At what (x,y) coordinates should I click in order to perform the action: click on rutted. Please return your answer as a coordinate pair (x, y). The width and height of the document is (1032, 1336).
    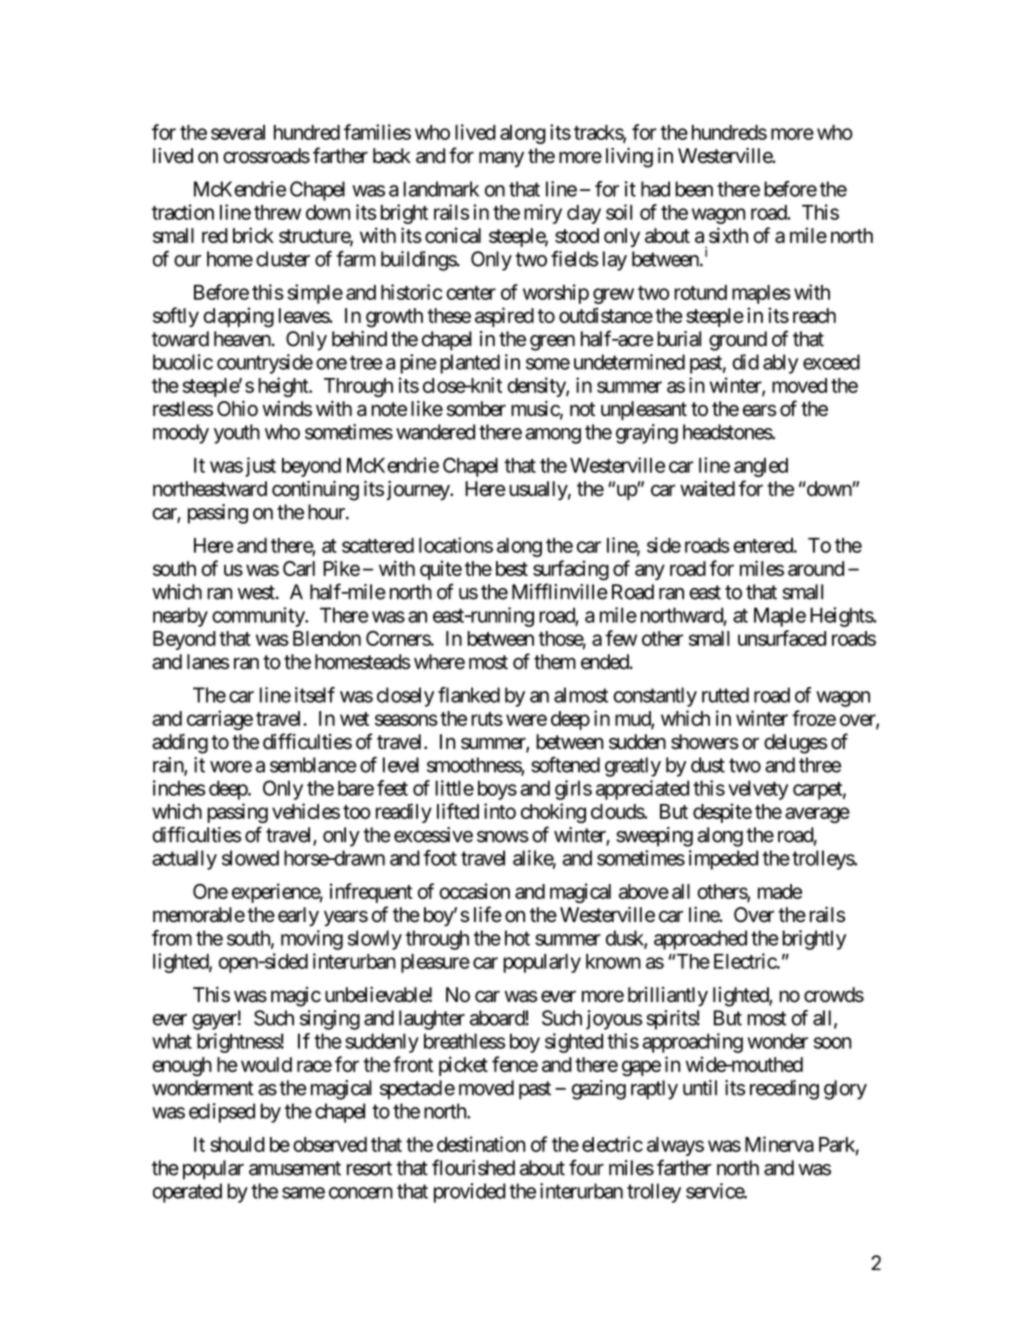
    Looking at the image, I should click on (725, 695).
